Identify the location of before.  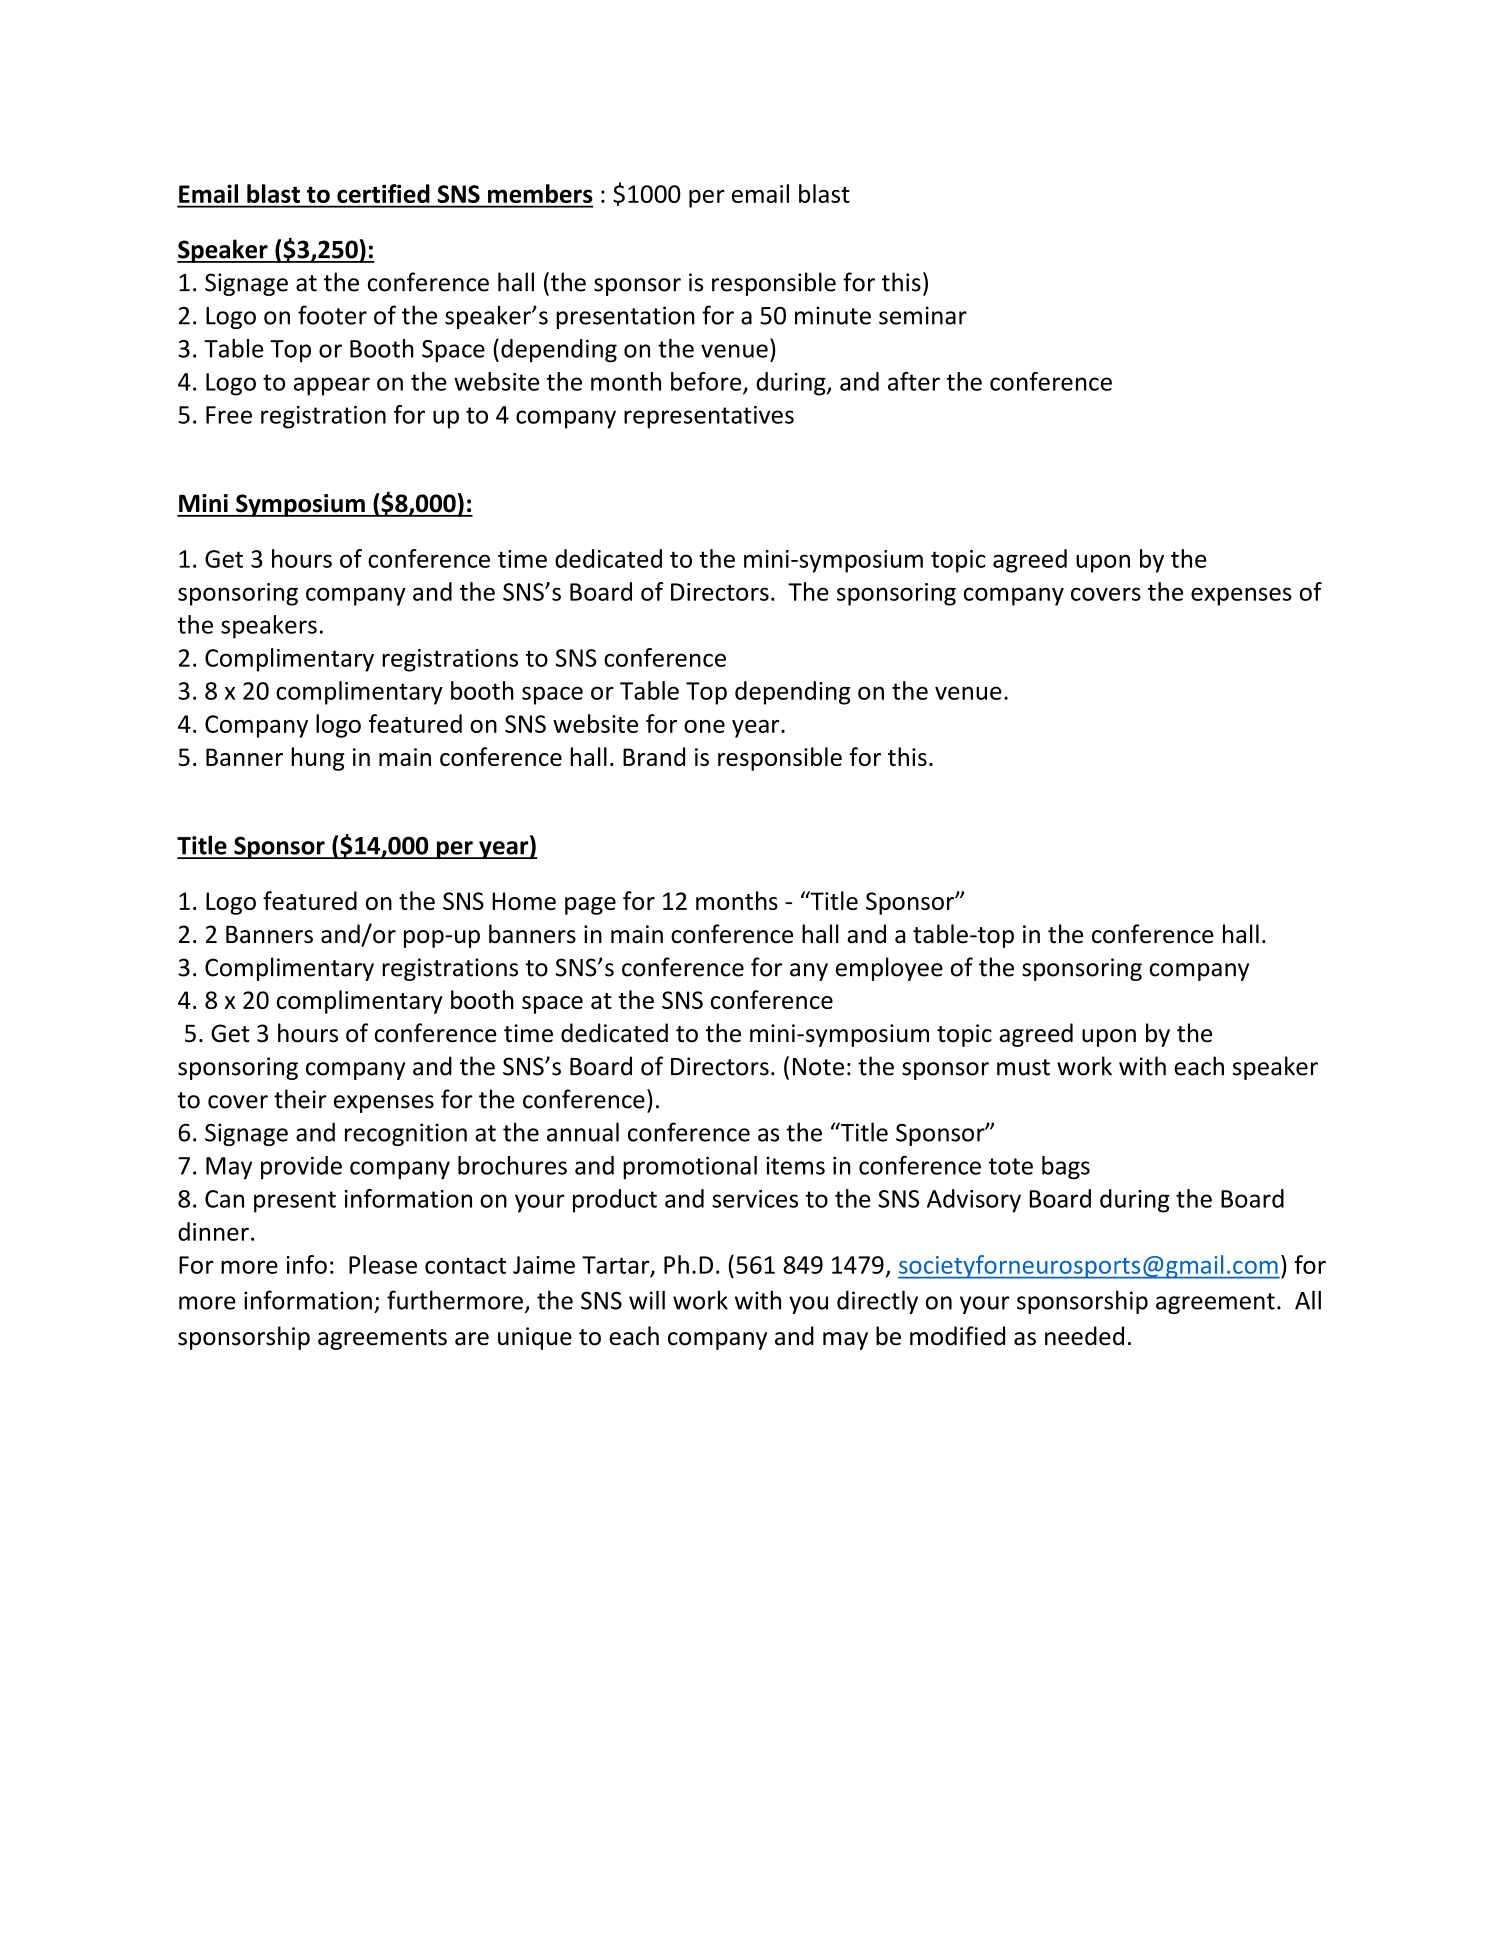
(707, 382).
